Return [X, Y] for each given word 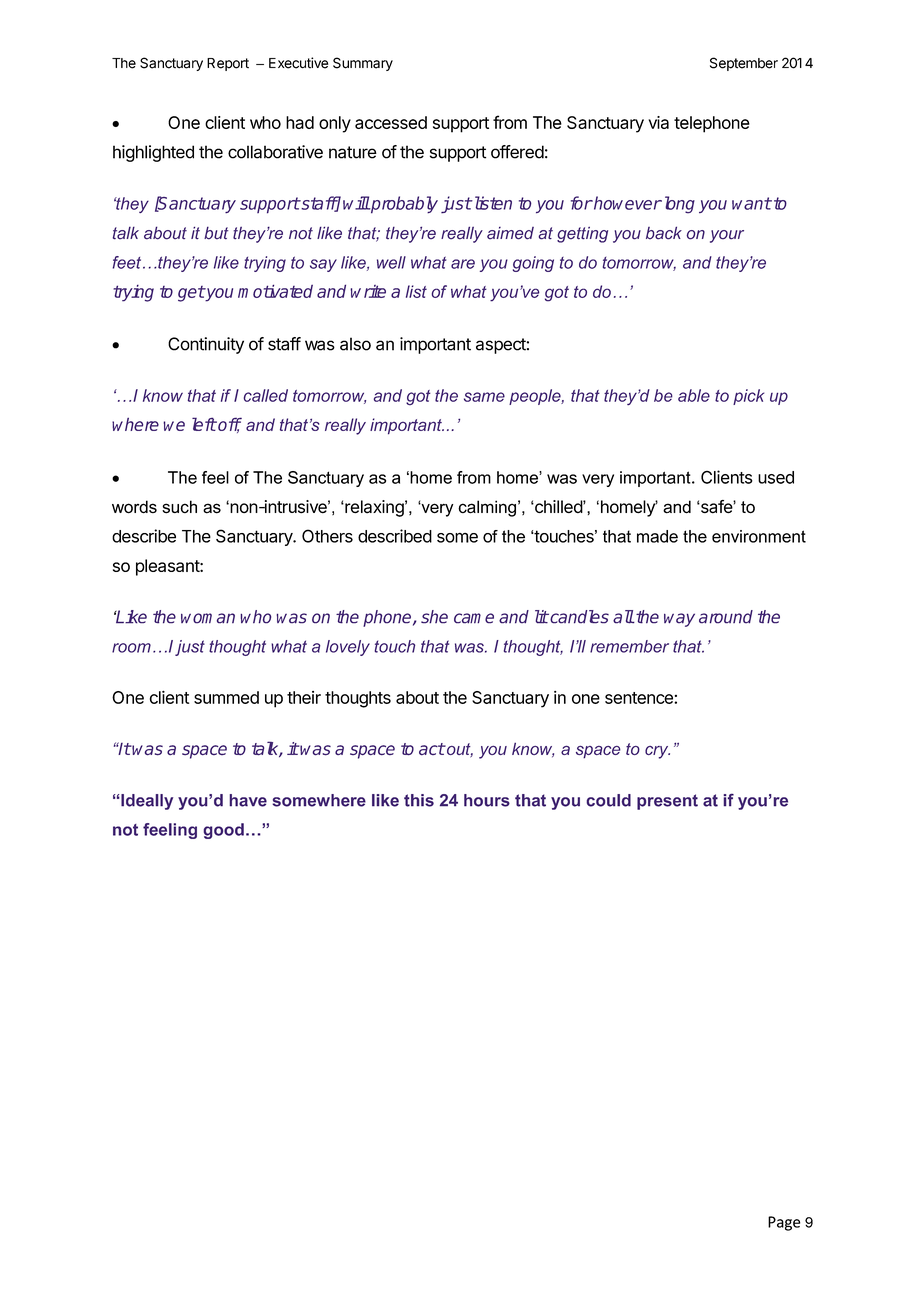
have [248, 800]
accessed [391, 122]
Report [228, 64]
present [667, 802]
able [694, 395]
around [726, 617]
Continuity [206, 345]
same [484, 397]
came [474, 618]
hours [487, 800]
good [224, 831]
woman [208, 618]
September [744, 64]
